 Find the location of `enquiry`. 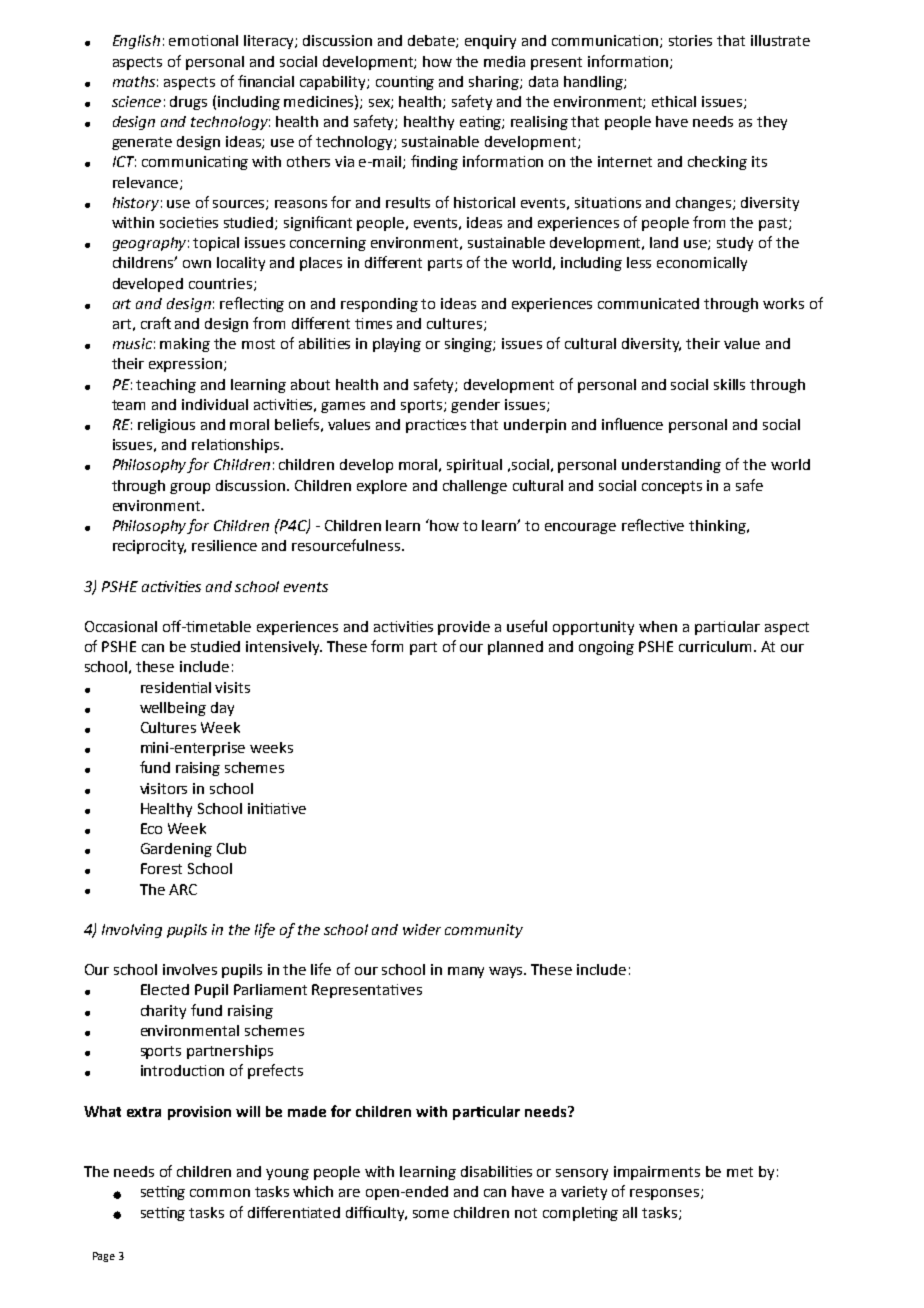

enquiry is located at coordinates (490, 42).
